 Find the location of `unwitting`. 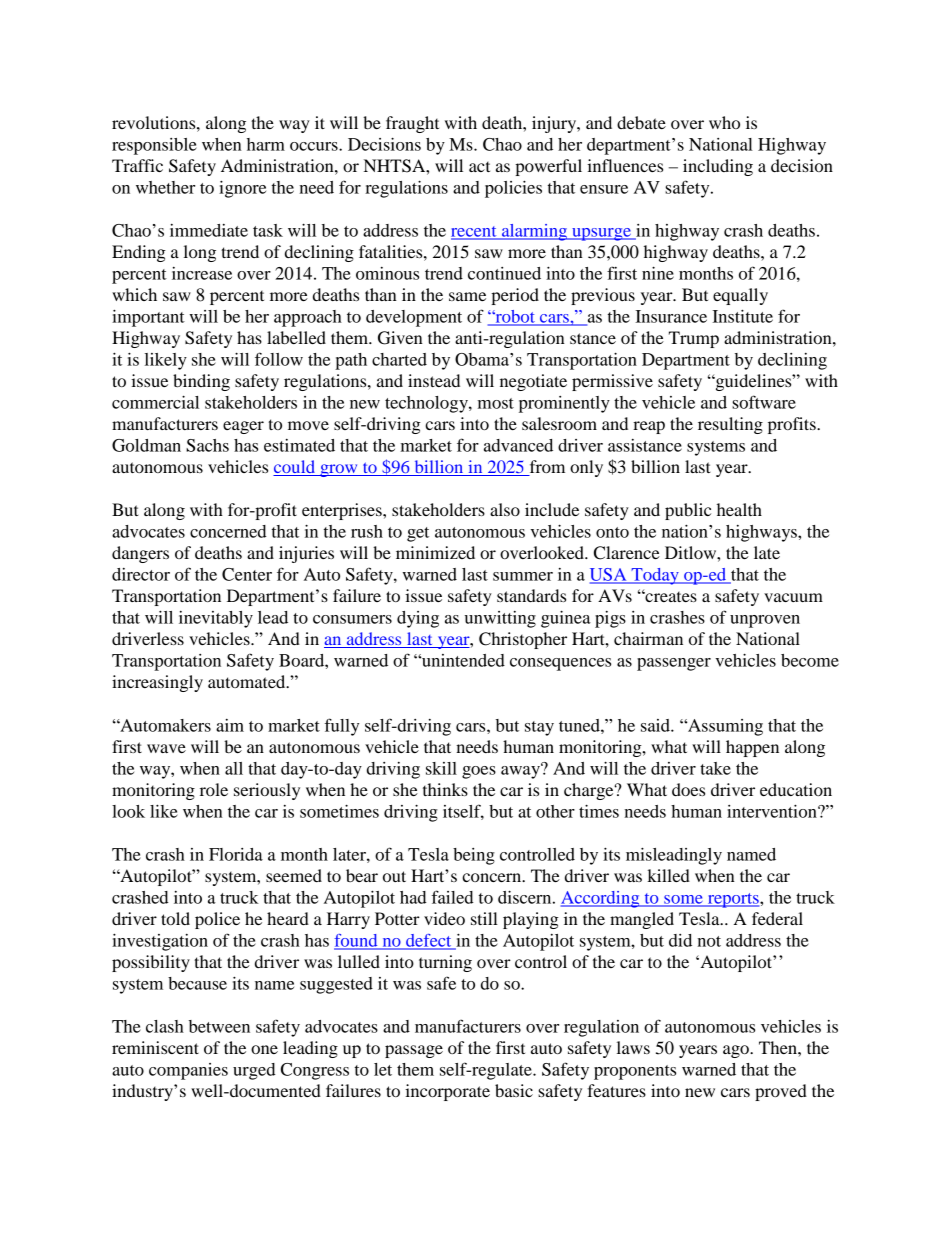

unwitting is located at coordinates (500, 619).
